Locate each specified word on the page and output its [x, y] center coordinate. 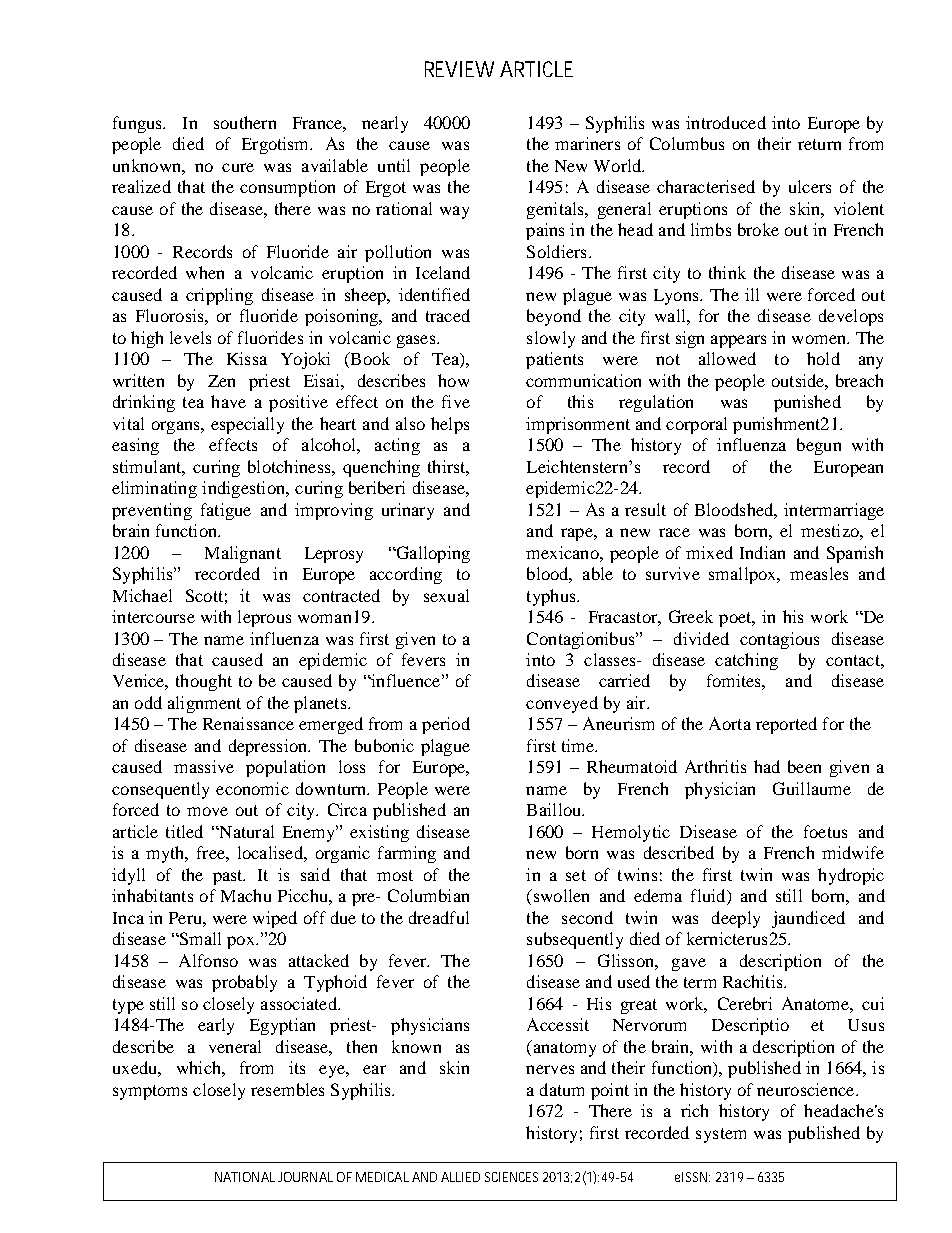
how [453, 380]
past [229, 877]
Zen [221, 381]
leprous [264, 618]
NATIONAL [245, 1177]
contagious [779, 640]
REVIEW [459, 69]
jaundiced [808, 919]
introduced [726, 122]
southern [245, 122]
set [576, 875]
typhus [552, 597]
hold [823, 358]
